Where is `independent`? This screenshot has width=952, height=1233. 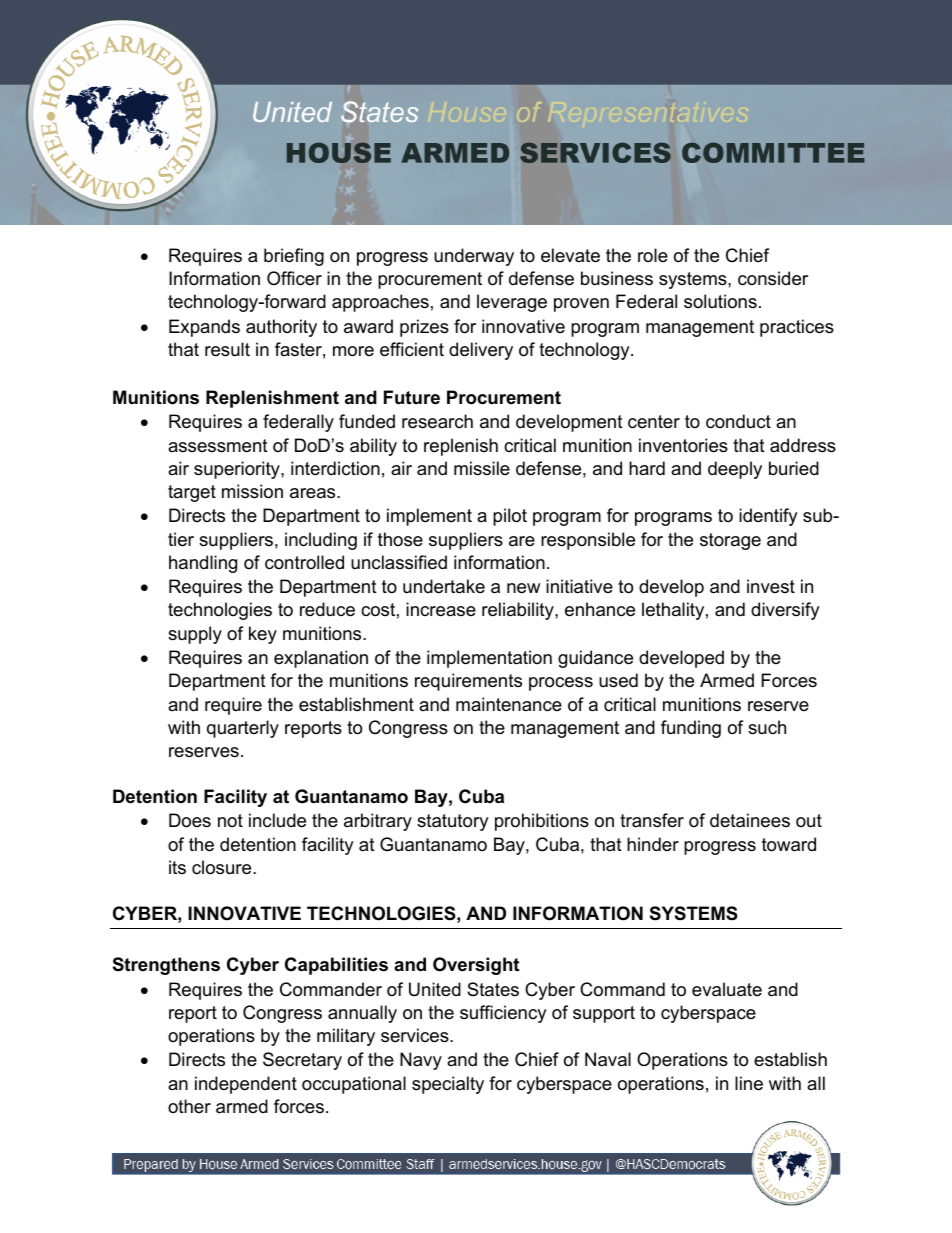
independent is located at coordinates (246, 1085).
